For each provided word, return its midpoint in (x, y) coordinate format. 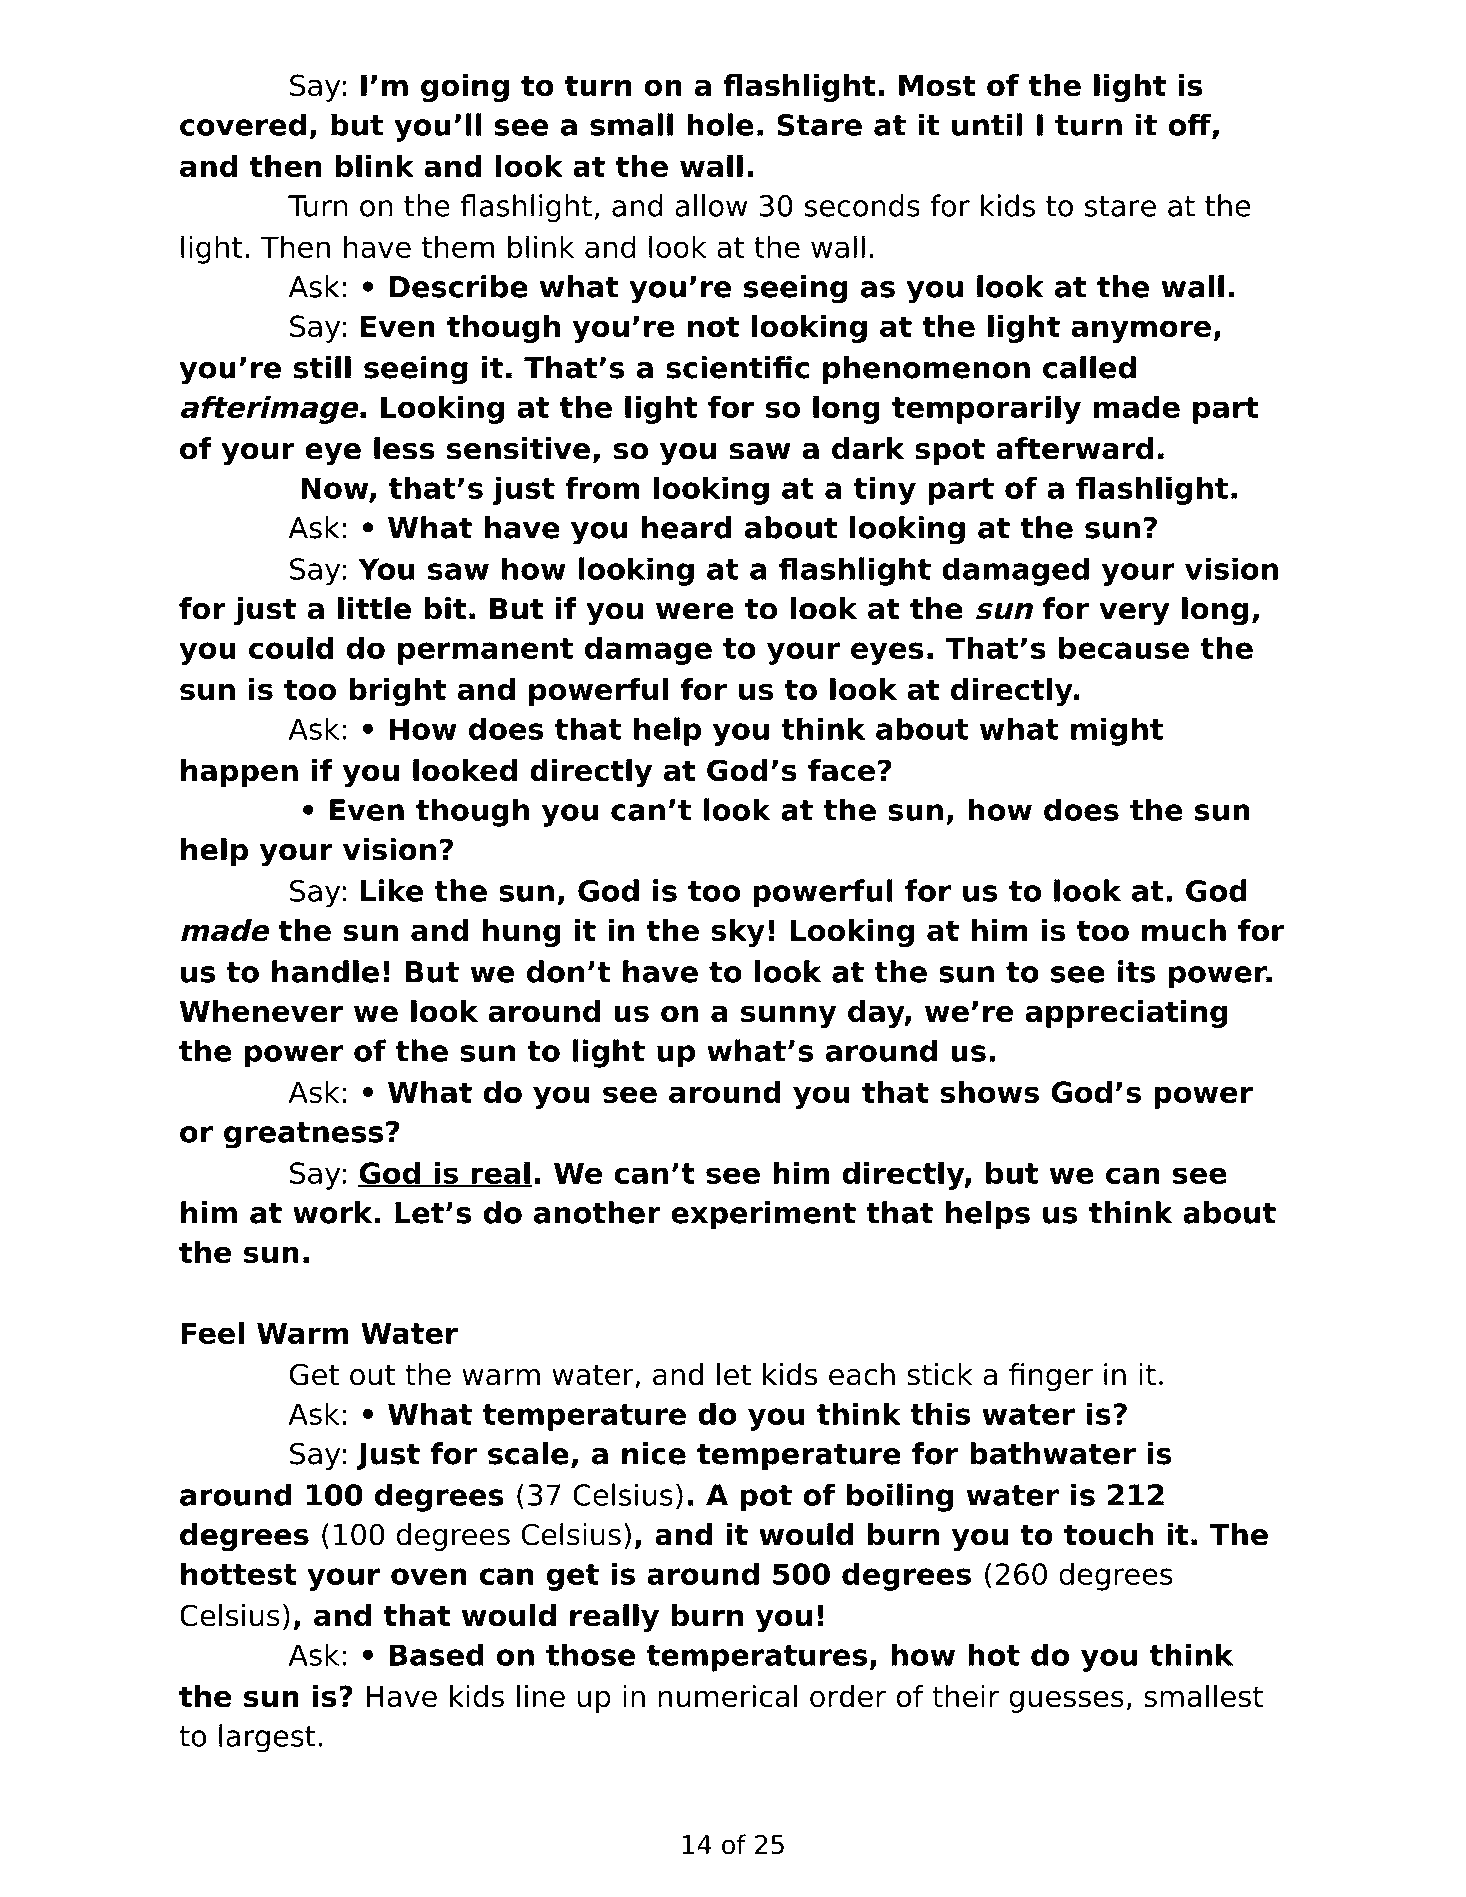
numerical (728, 1696)
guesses (1066, 1701)
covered (243, 124)
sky (738, 933)
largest (267, 1738)
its (1136, 971)
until (987, 124)
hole (720, 124)
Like (392, 890)
